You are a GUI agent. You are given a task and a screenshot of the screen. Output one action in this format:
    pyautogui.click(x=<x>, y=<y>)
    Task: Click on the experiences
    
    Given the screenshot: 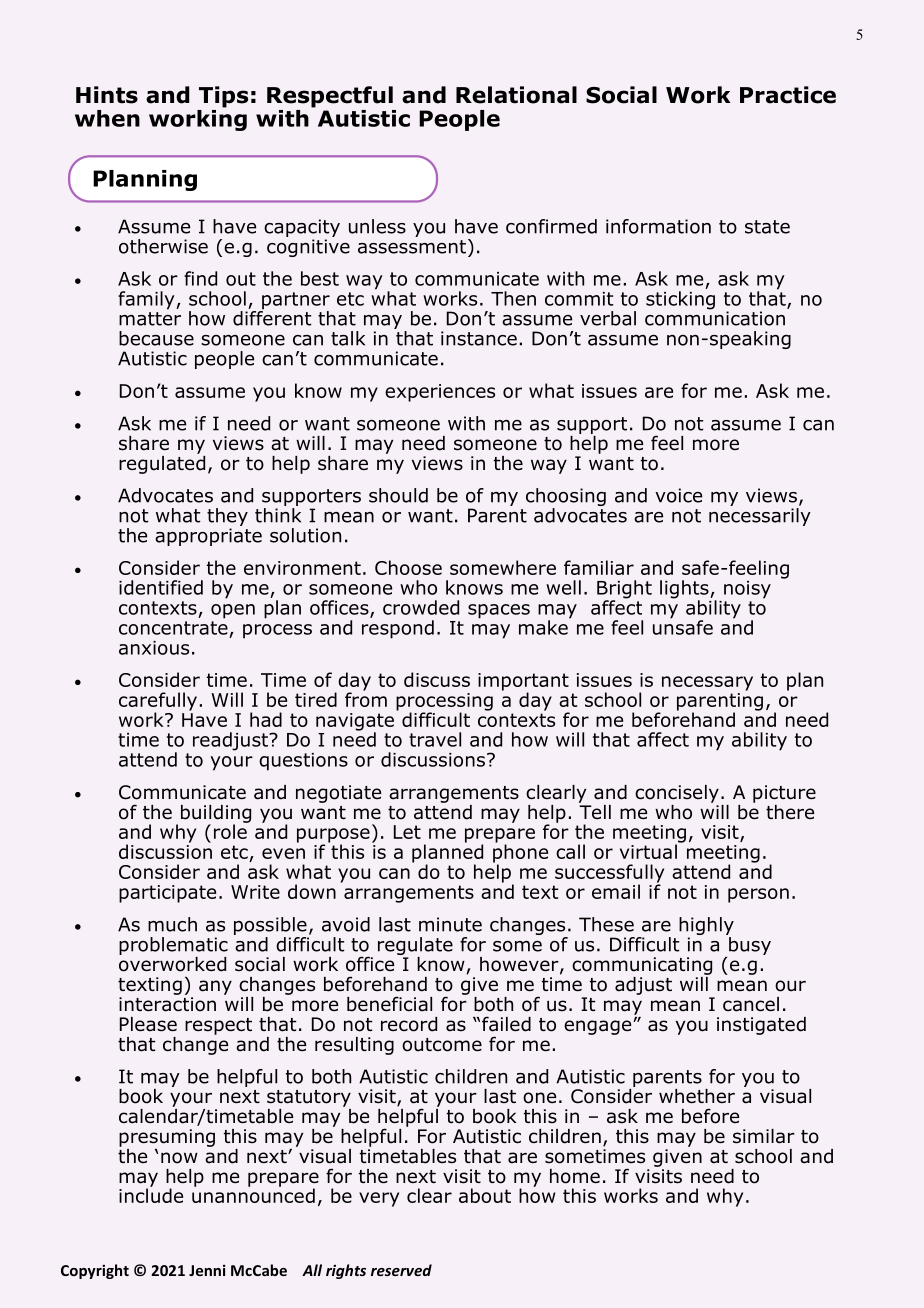 What is the action you would take?
    pyautogui.click(x=440, y=393)
